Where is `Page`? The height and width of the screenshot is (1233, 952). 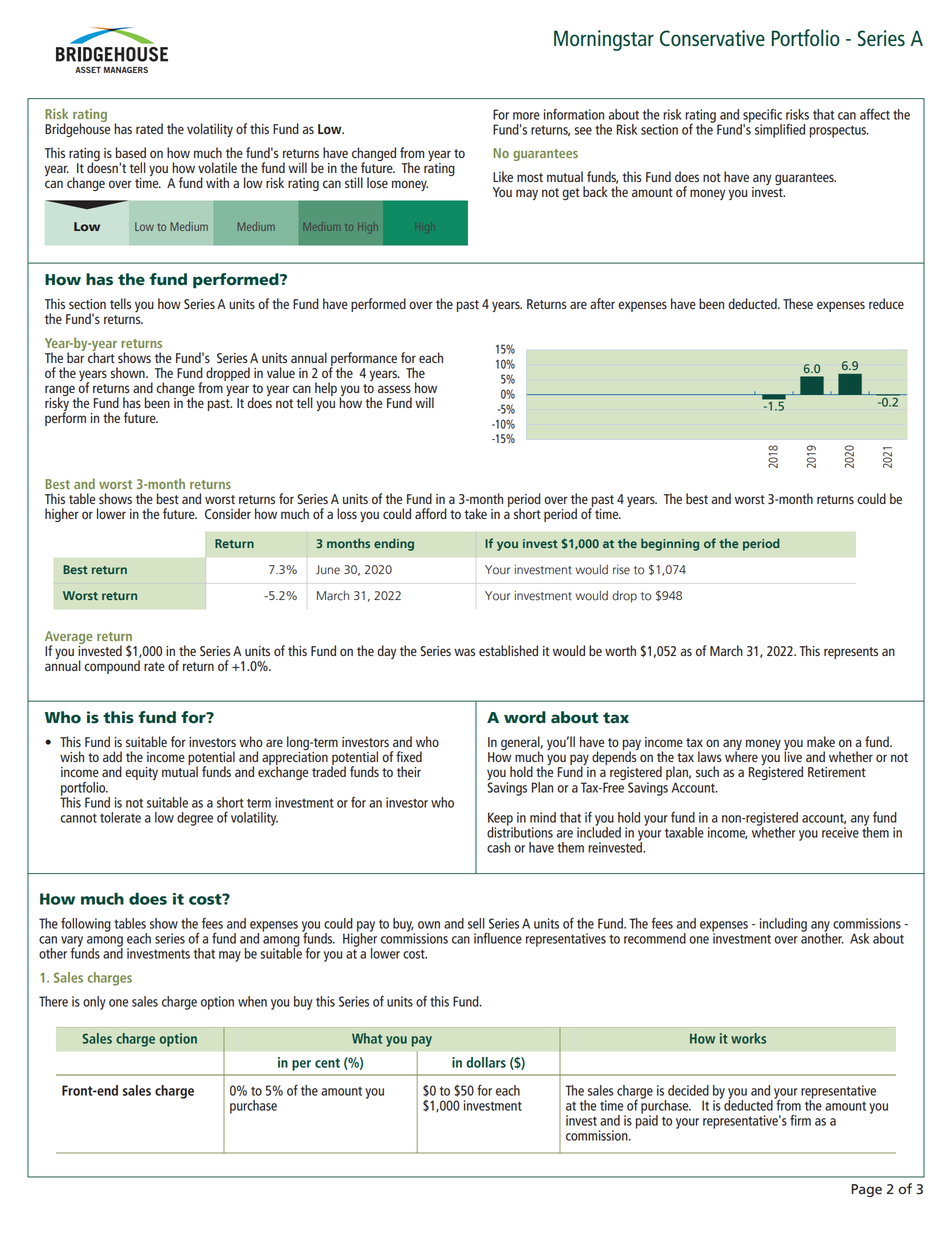
Page is located at coordinates (866, 1190).
